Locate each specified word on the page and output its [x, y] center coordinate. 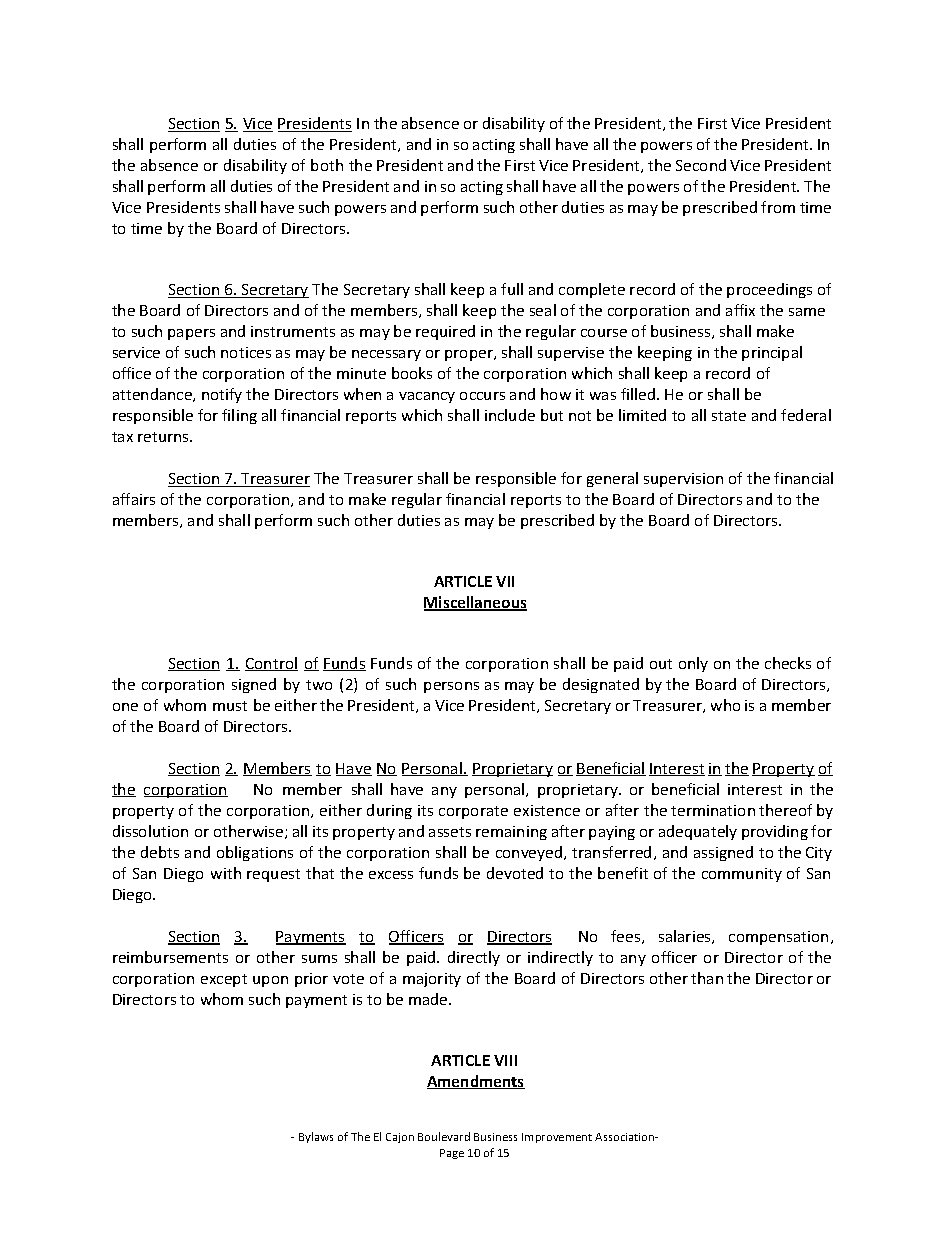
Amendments [476, 1082]
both [327, 165]
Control [271, 664]
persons [451, 687]
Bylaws [316, 1137]
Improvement [557, 1138]
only [693, 664]
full [512, 289]
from [778, 207]
